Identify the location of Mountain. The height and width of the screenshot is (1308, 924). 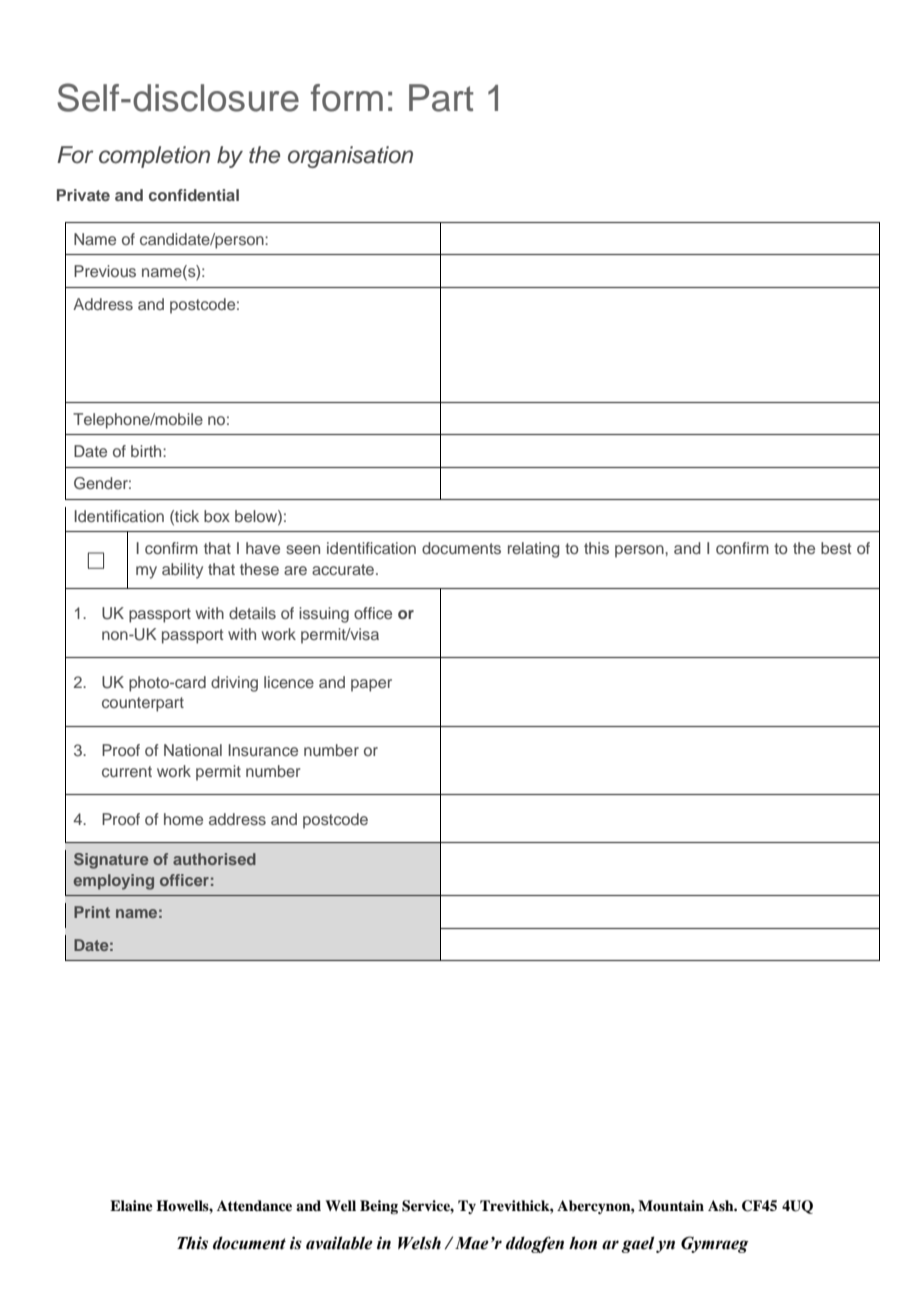
(671, 1205).
